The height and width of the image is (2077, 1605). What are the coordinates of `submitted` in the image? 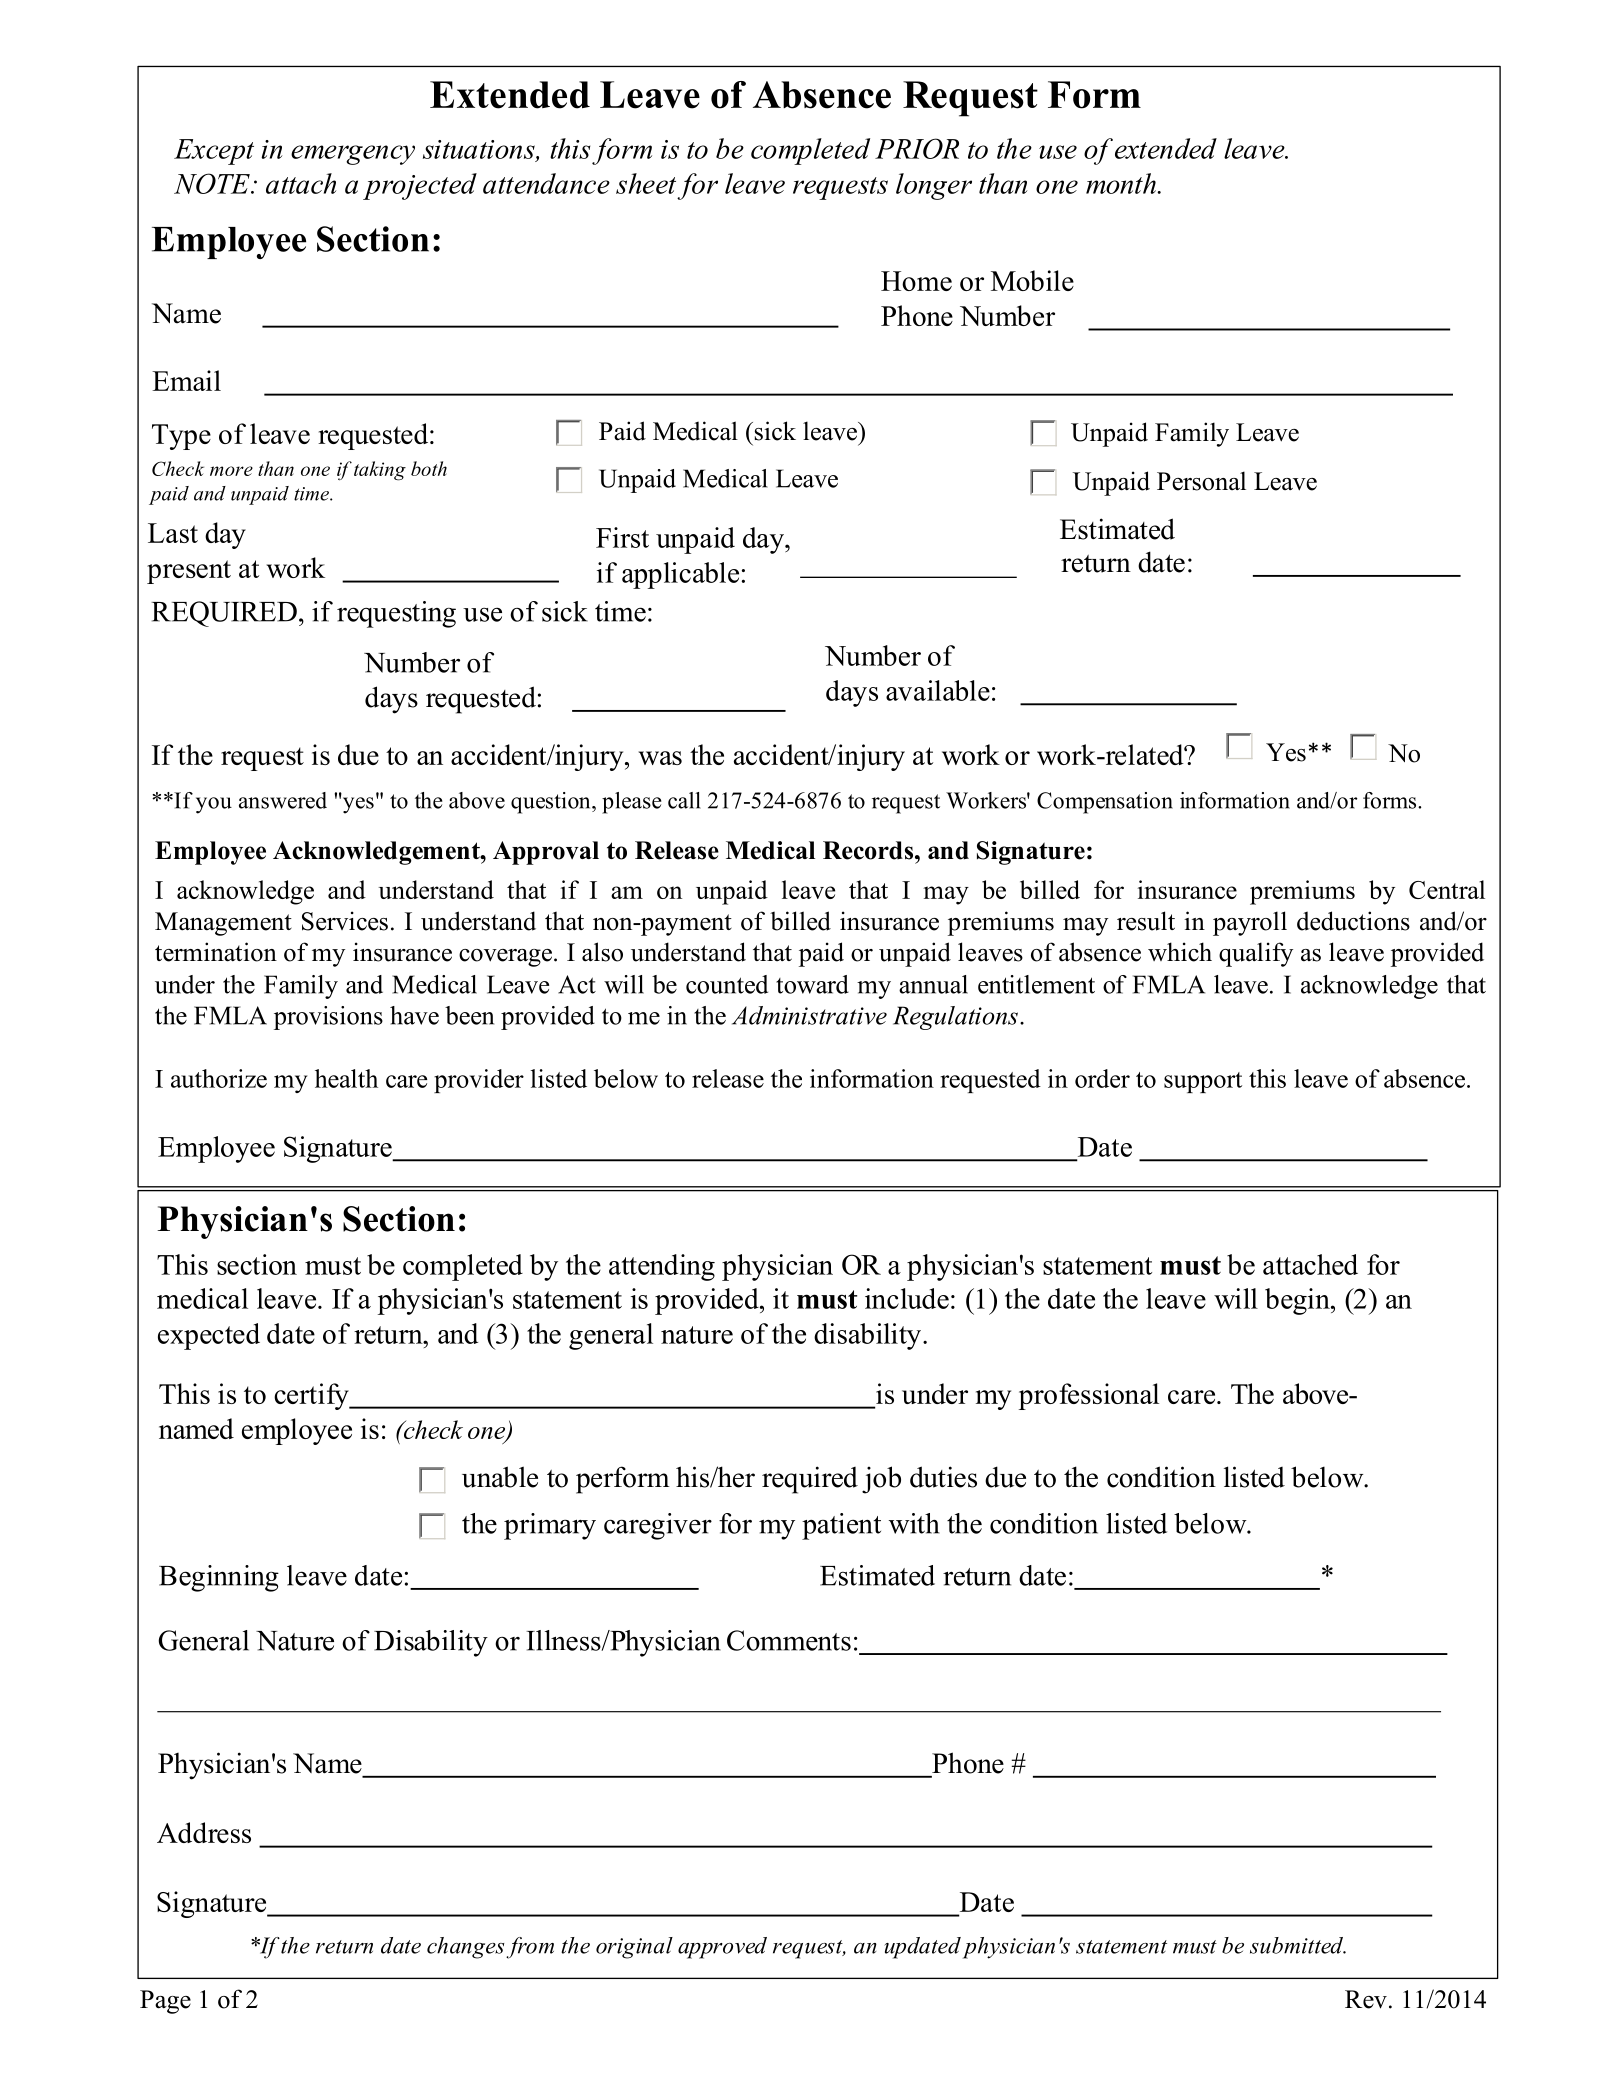 It's located at (1297, 1945).
